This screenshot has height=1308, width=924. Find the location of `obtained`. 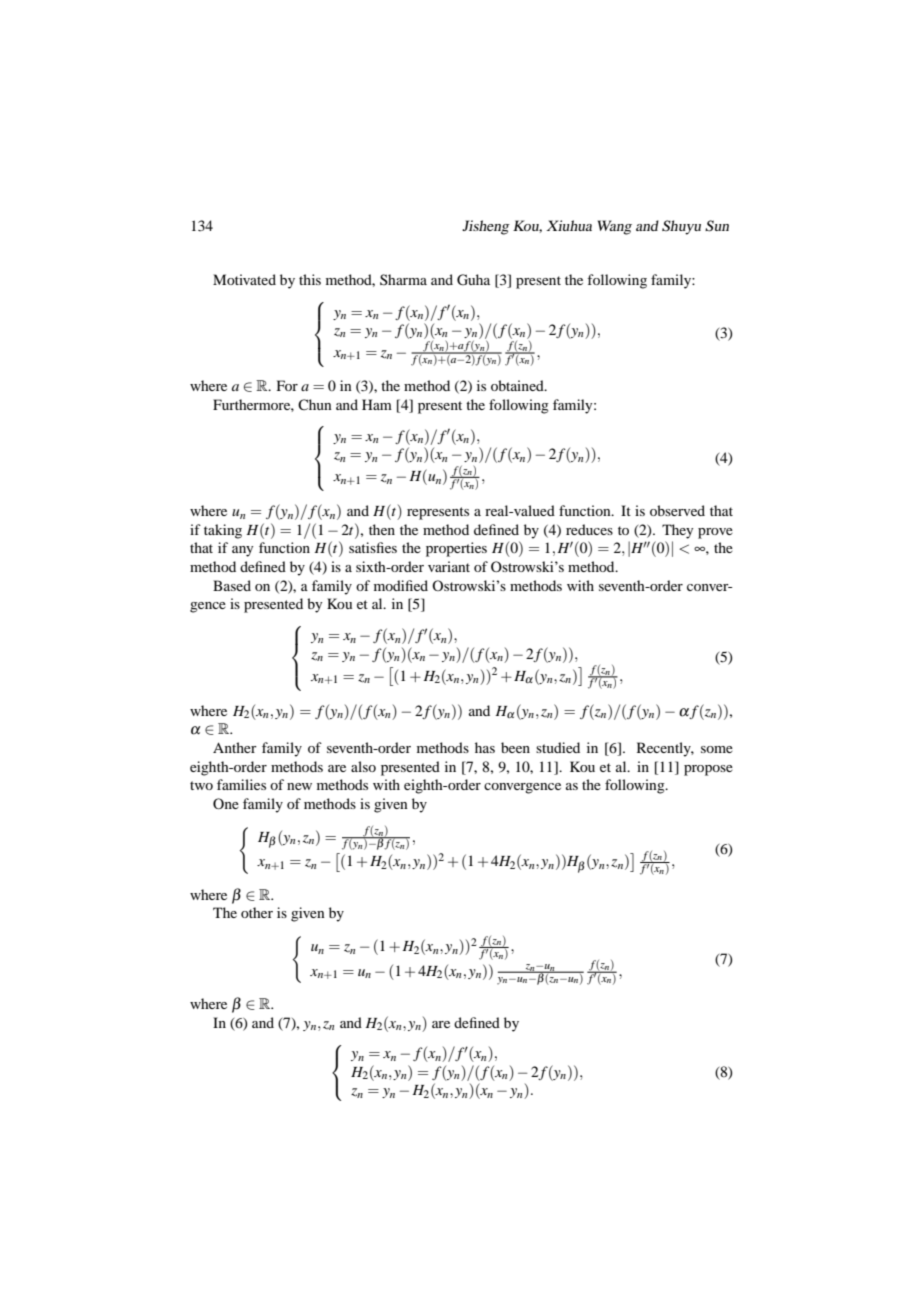

obtained is located at coordinates (518, 385).
